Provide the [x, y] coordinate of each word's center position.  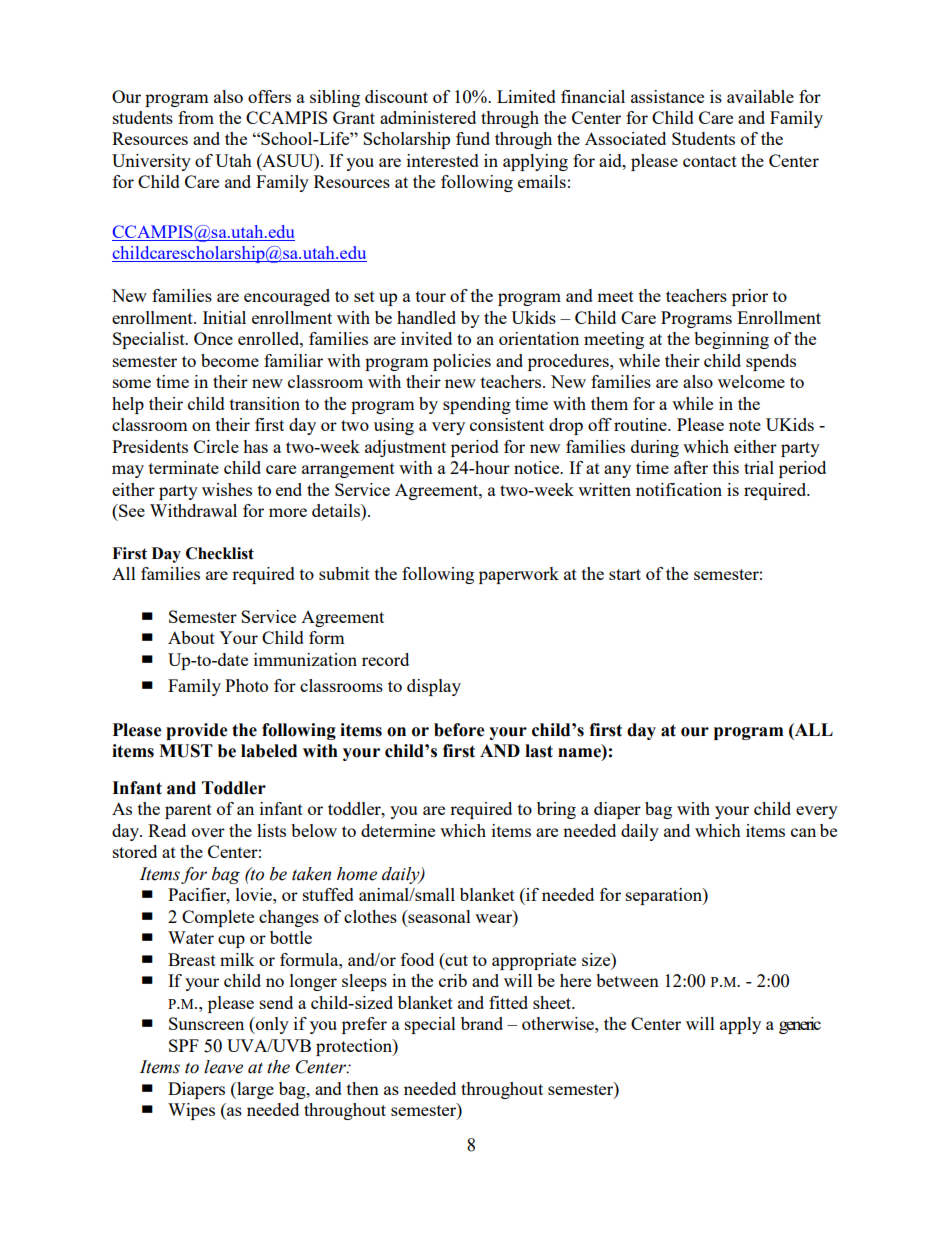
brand [482, 1023]
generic [800, 1025]
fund [473, 138]
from [196, 117]
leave [223, 1067]
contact [710, 161]
